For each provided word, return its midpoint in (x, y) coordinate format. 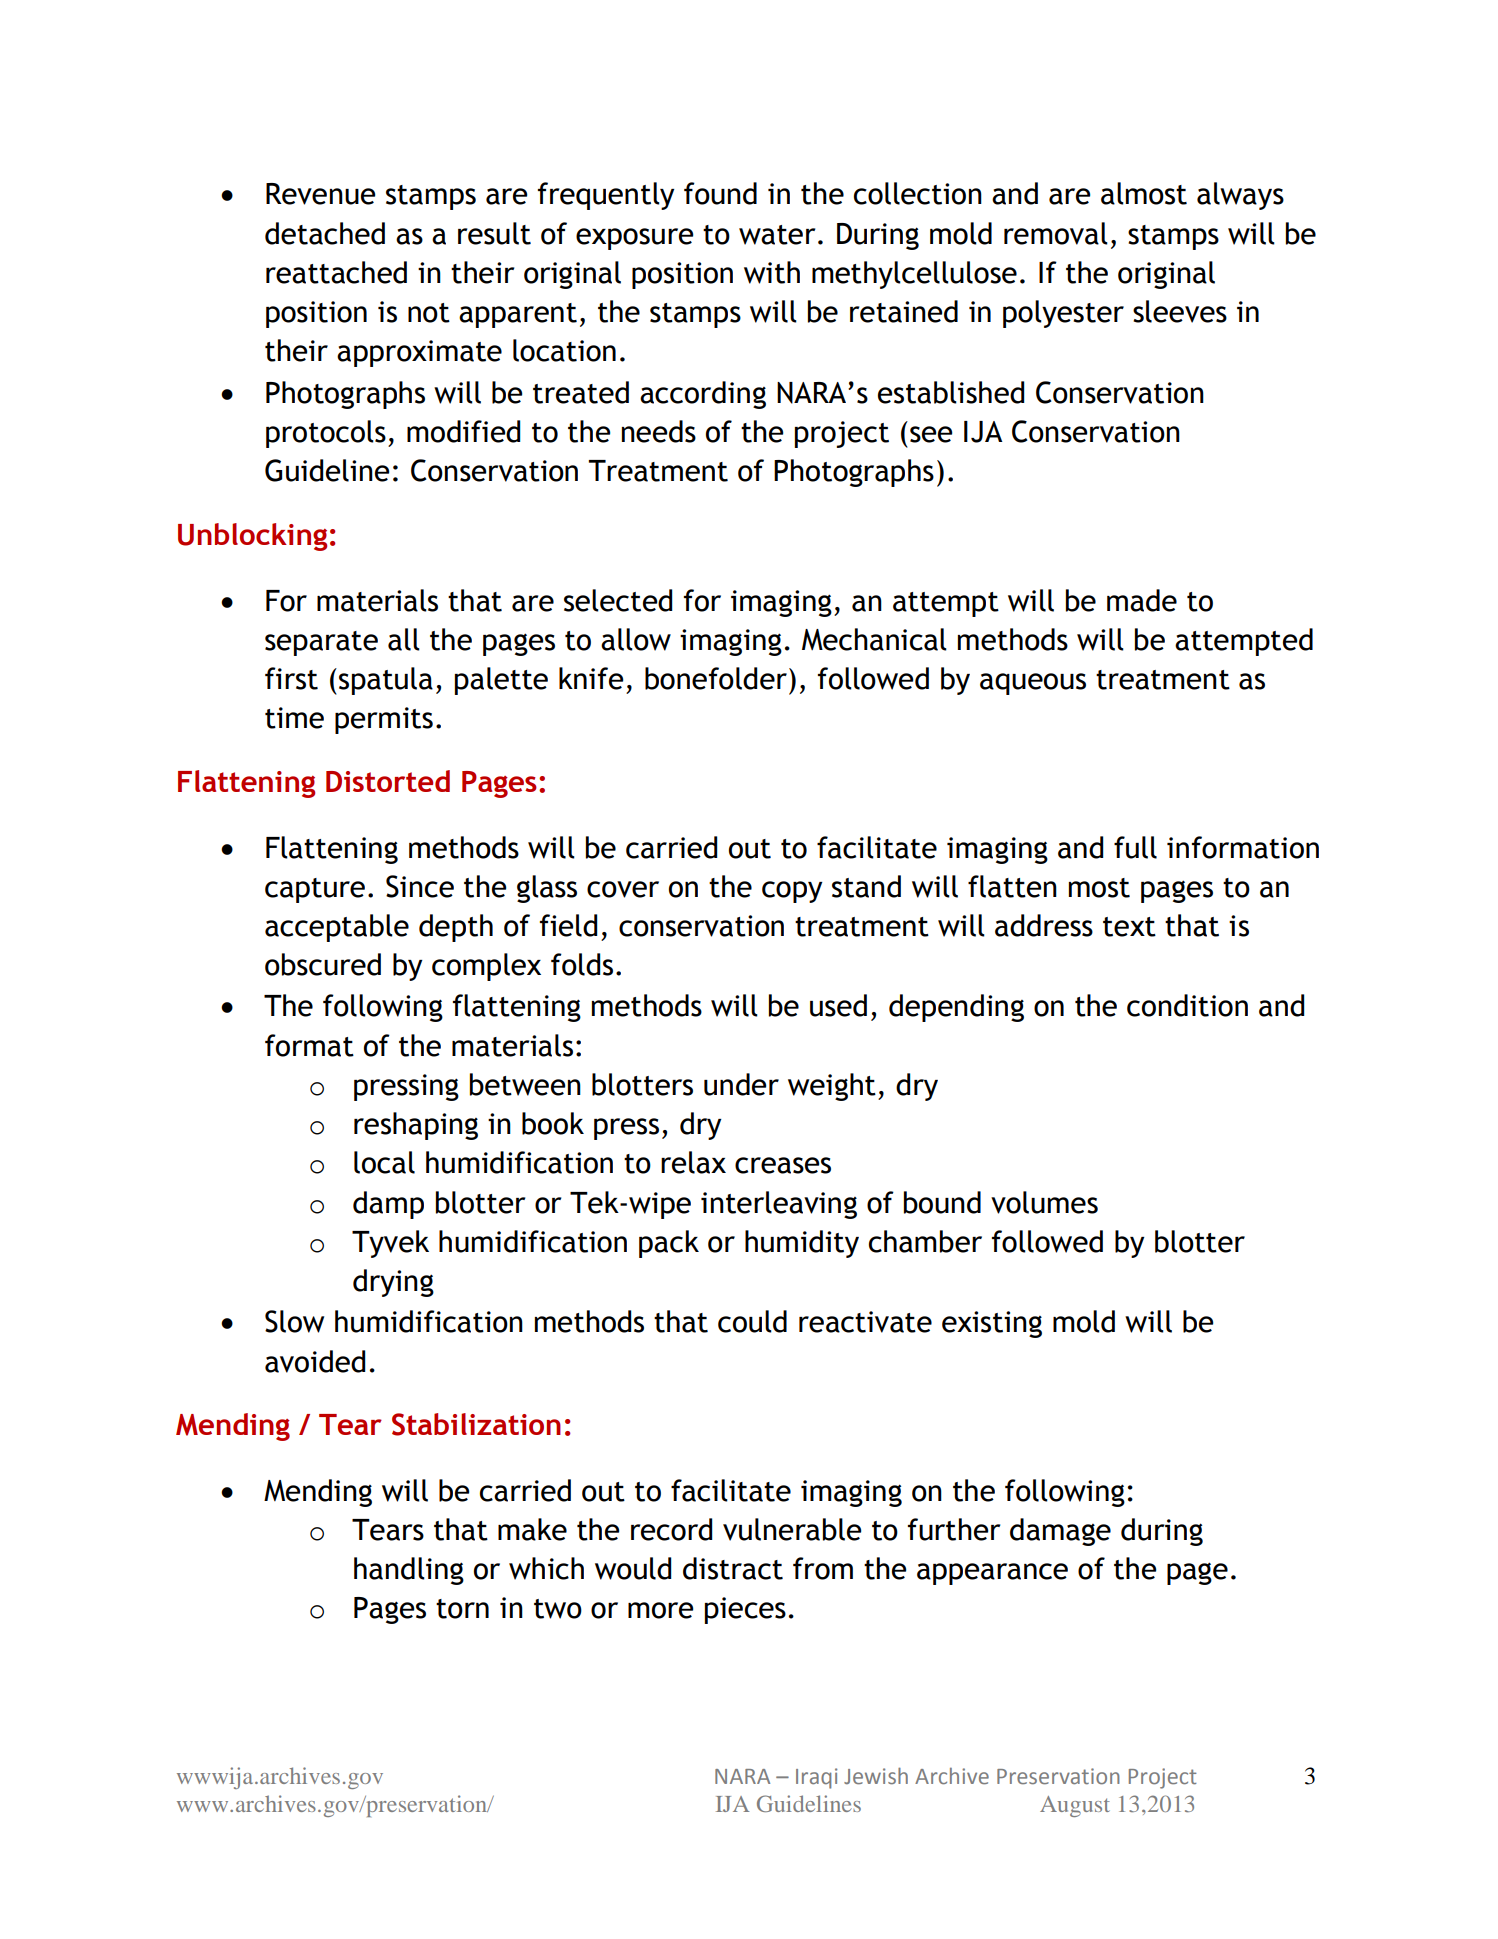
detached (325, 233)
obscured (323, 964)
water (777, 235)
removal (1056, 233)
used (838, 1005)
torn (462, 1609)
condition (1187, 1005)
